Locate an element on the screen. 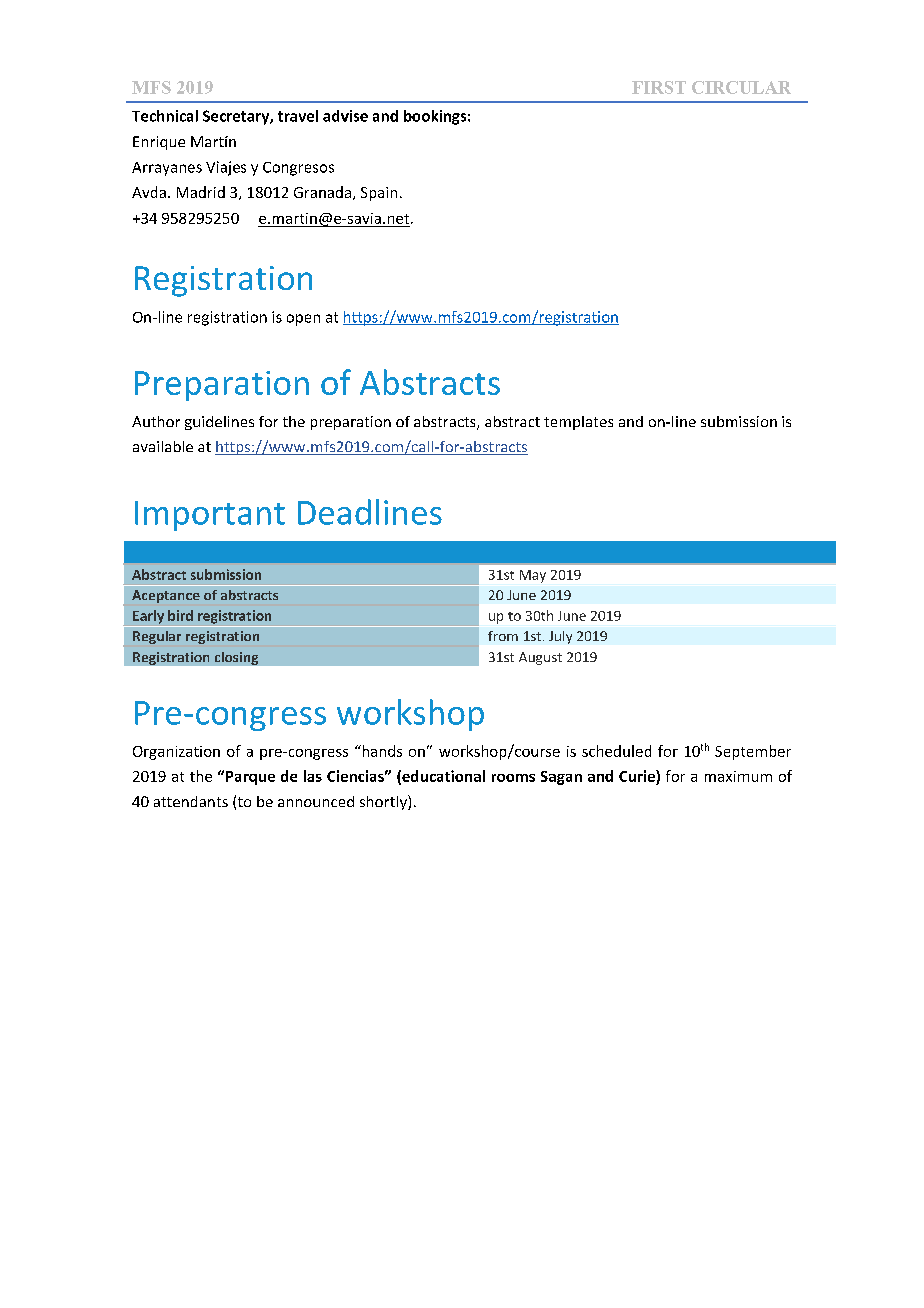 The height and width of the screenshot is (1308, 924). August is located at coordinates (540, 658).
